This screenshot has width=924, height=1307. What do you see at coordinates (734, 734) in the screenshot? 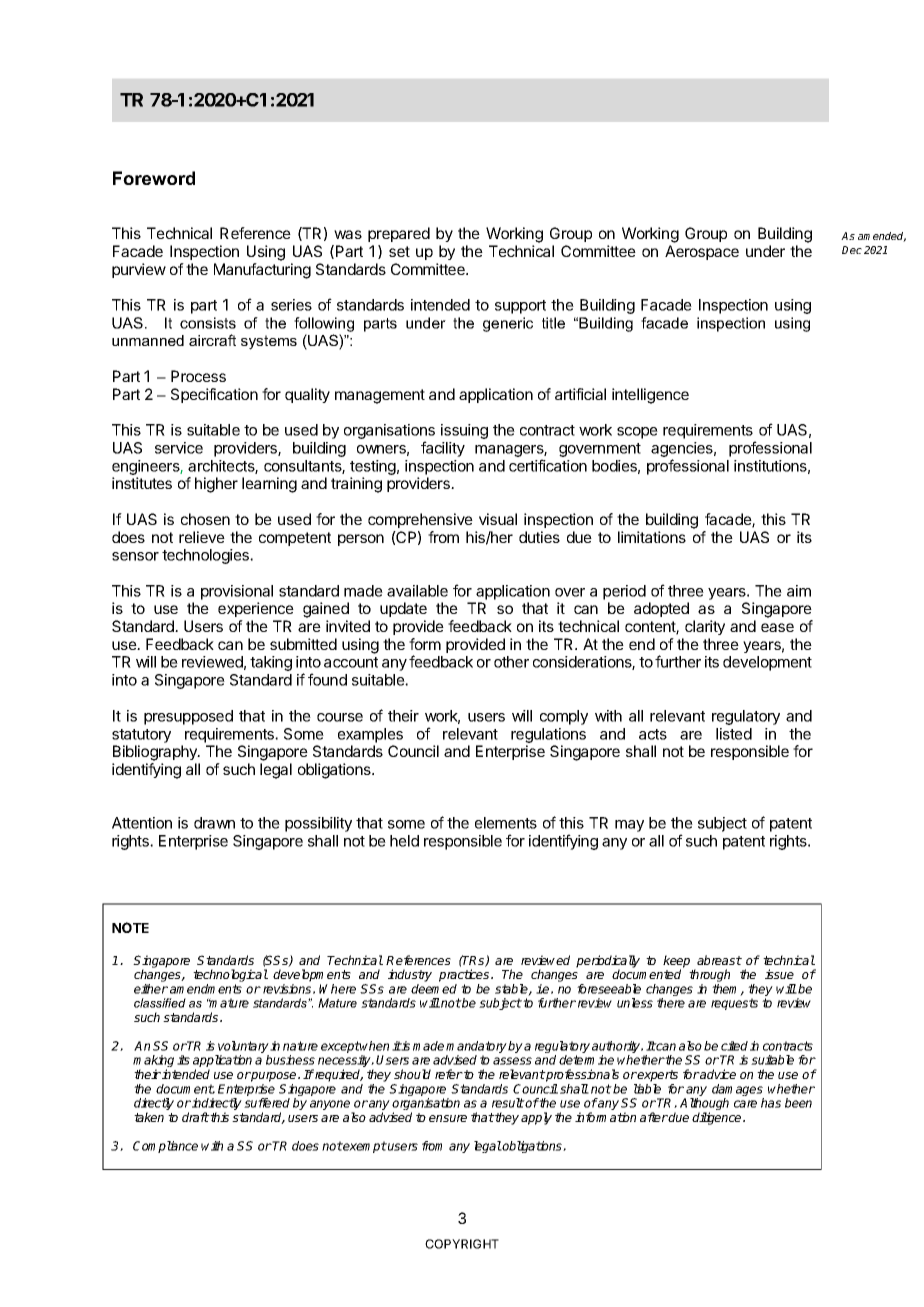
I see `listed` at bounding box center [734, 734].
